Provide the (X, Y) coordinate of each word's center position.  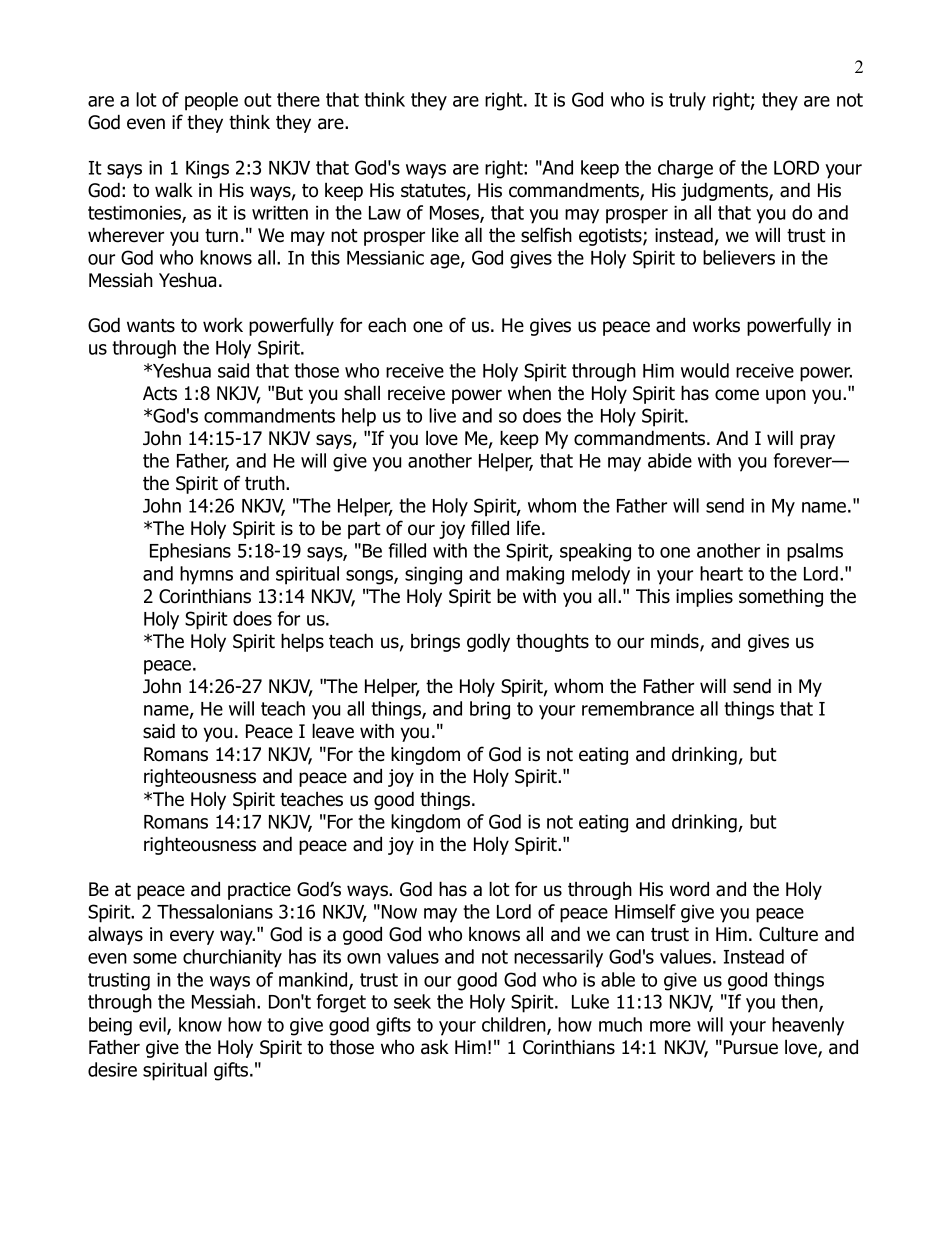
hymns (206, 575)
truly (687, 101)
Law (385, 213)
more (670, 1026)
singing (433, 576)
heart (721, 573)
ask (435, 1047)
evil (153, 1025)
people (211, 101)
